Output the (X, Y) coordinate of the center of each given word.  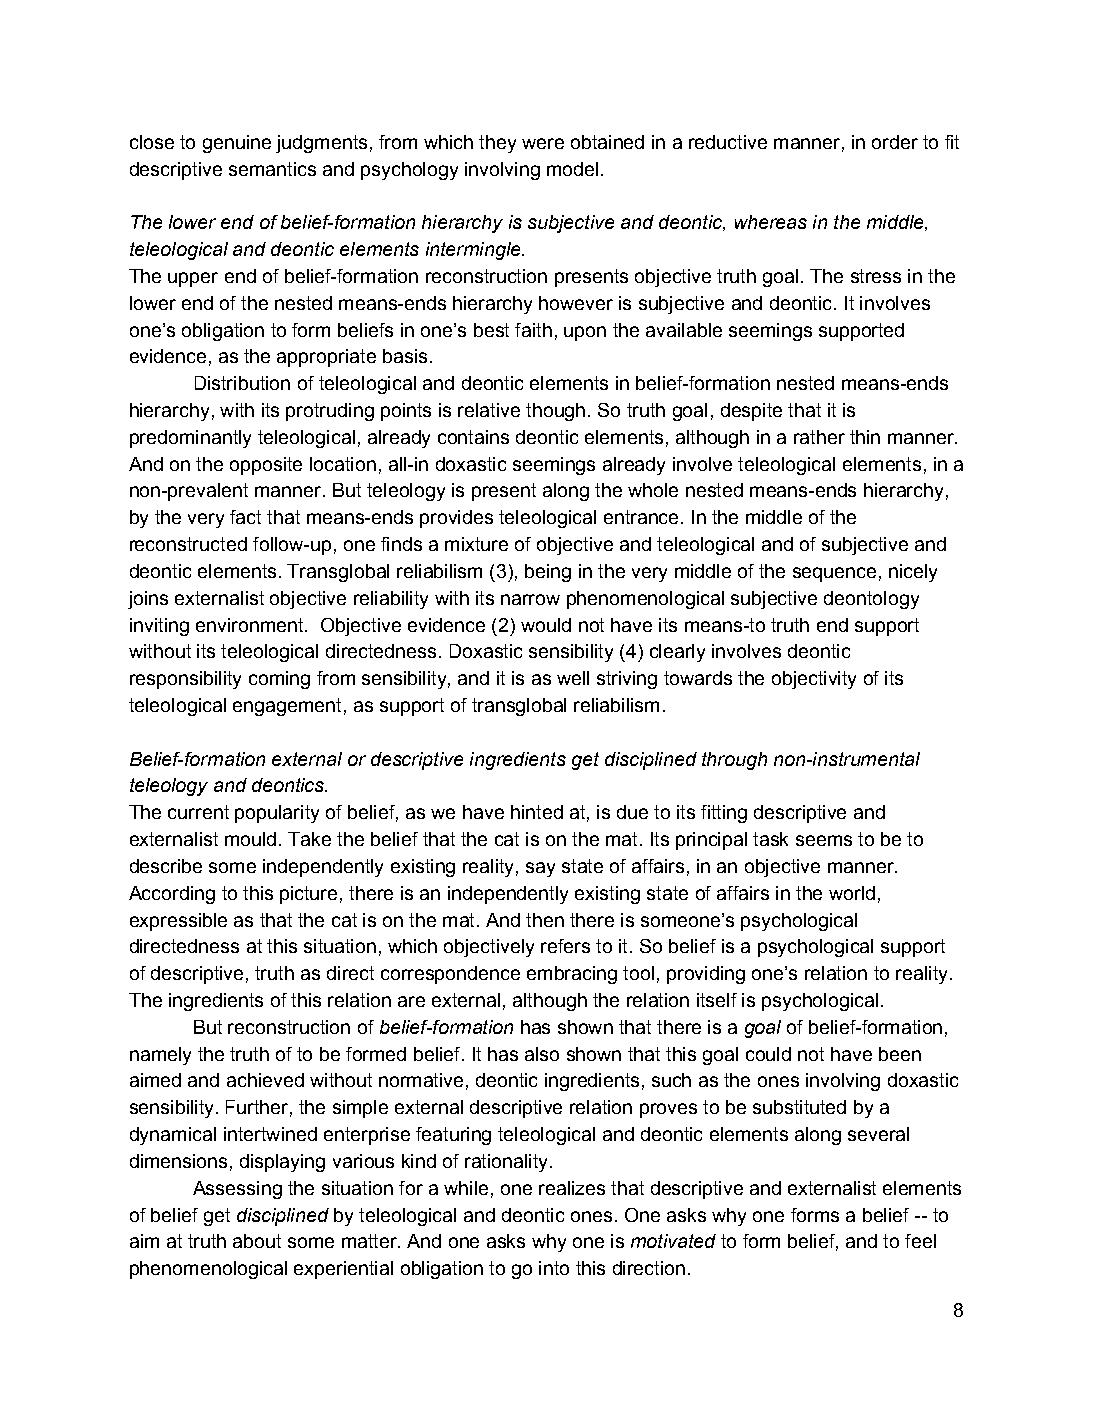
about (257, 1241)
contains (473, 437)
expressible (178, 922)
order (895, 142)
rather (819, 437)
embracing (572, 975)
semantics (272, 169)
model (572, 169)
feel (920, 1241)
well (573, 678)
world (852, 893)
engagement (287, 707)
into (554, 1268)
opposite (266, 466)
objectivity (814, 680)
